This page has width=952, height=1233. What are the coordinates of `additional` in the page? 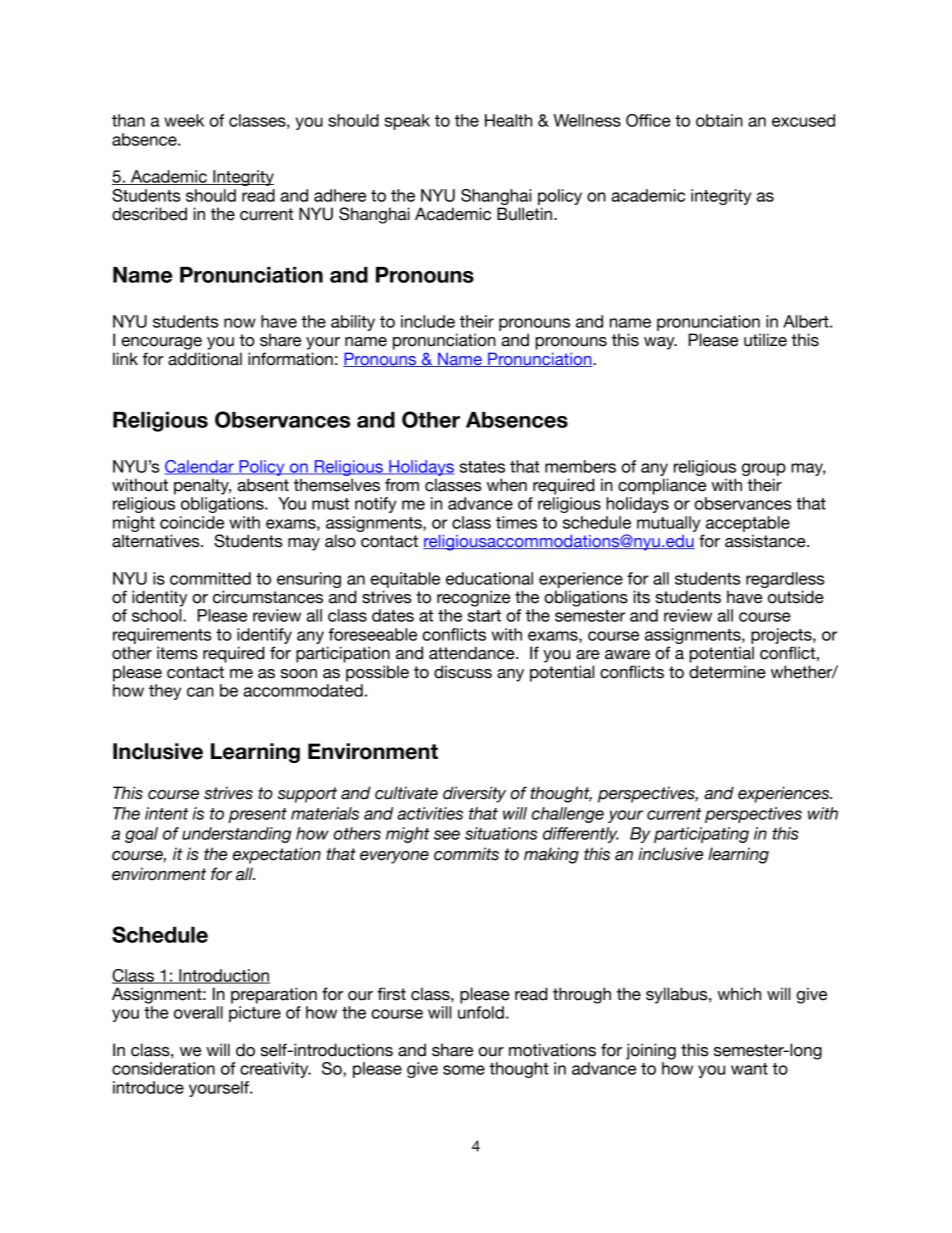 It's located at (205, 359).
